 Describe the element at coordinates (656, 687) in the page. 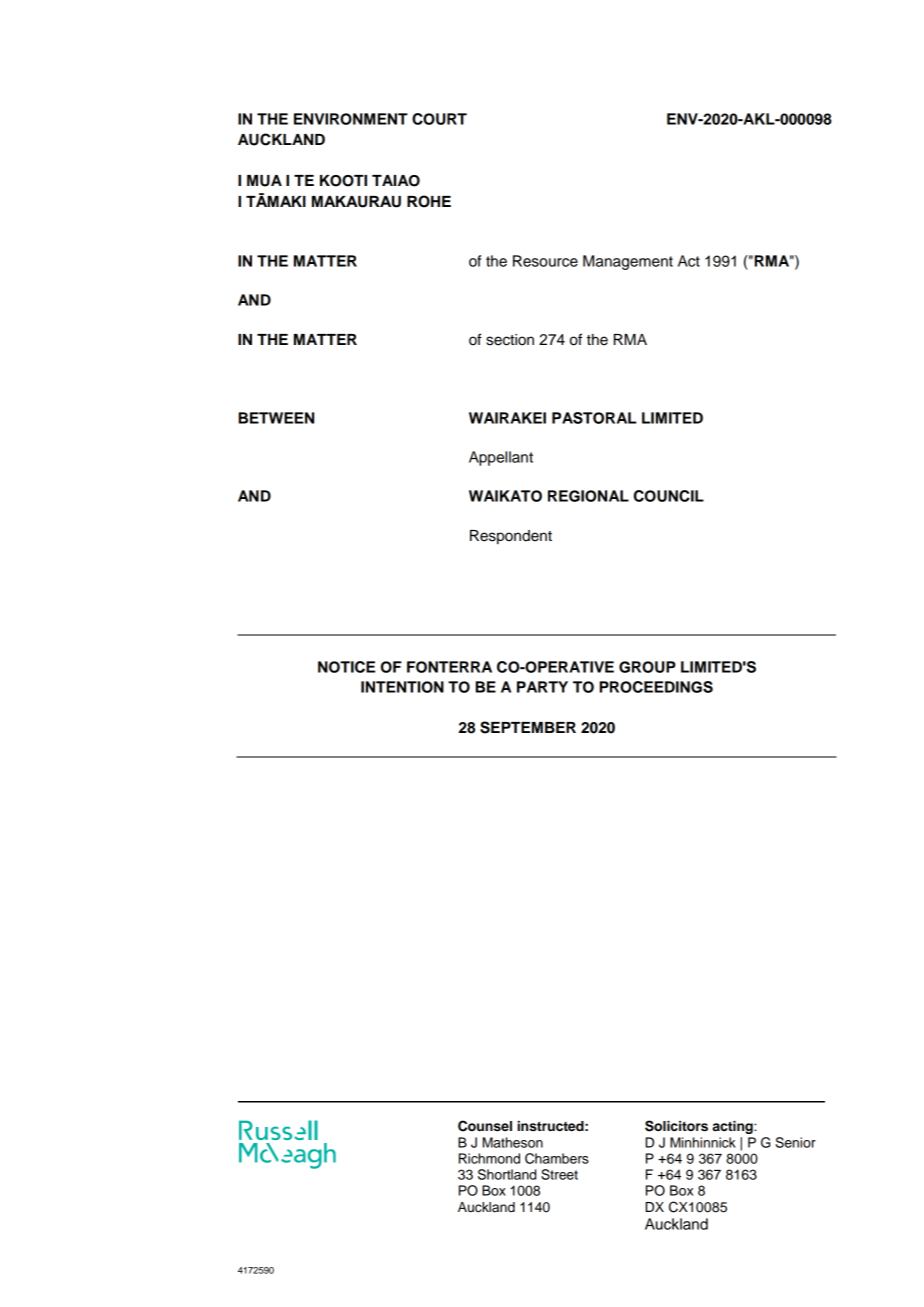

I see `PROCEEDINGS` at that location.
